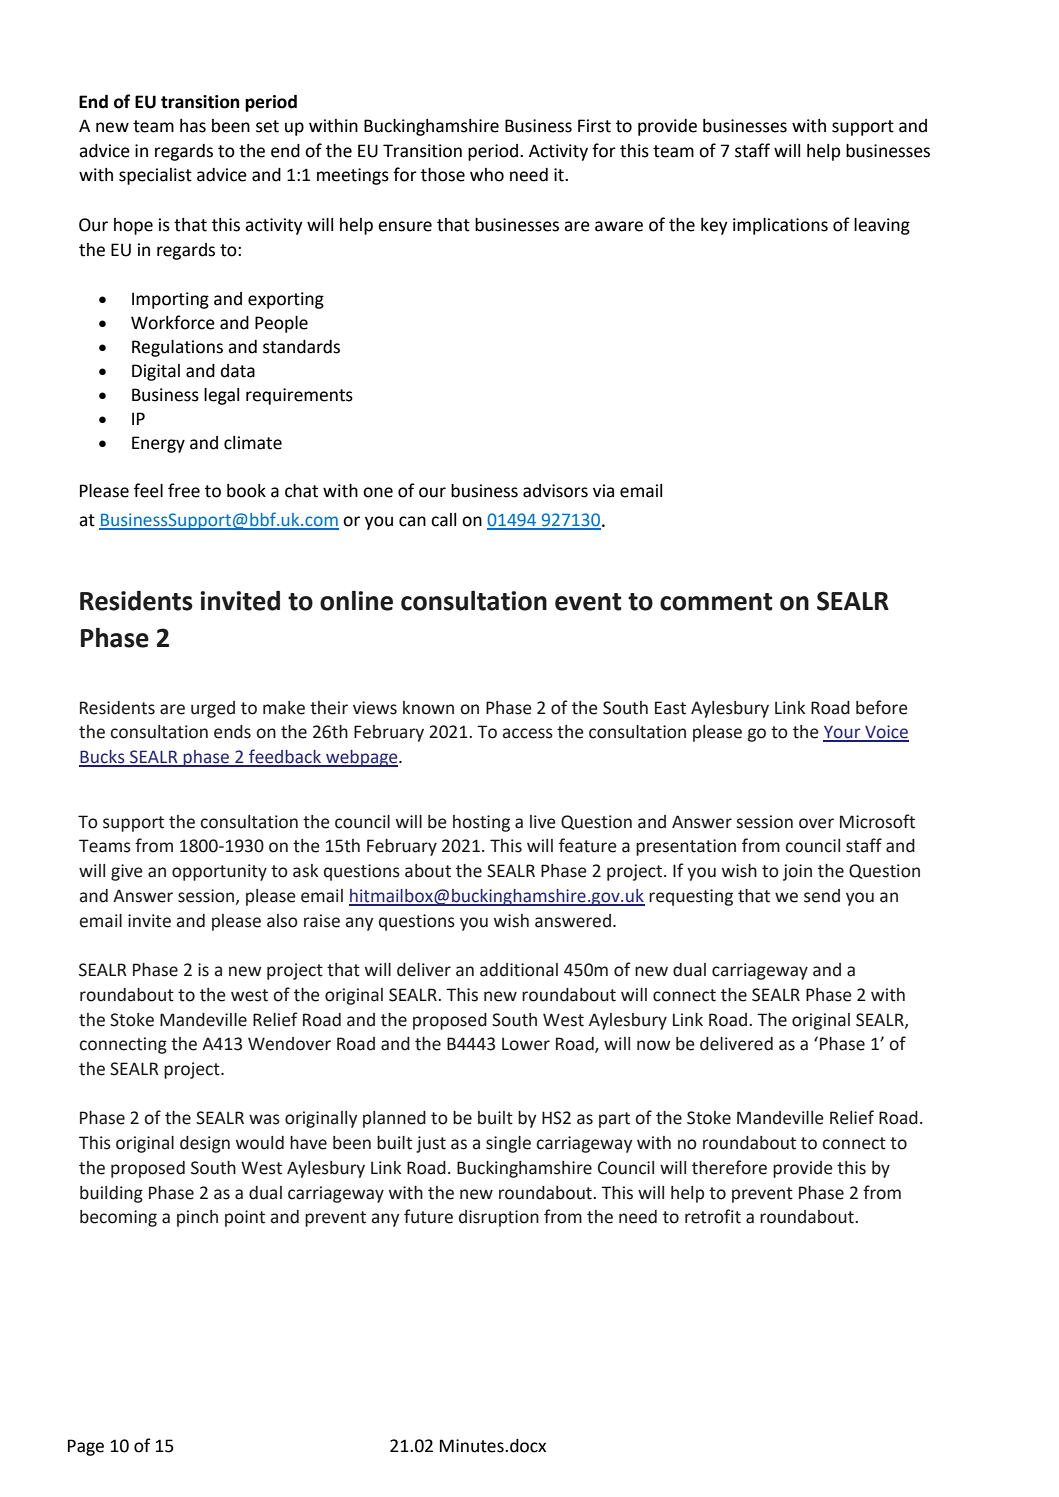 The width and height of the screenshot is (1059, 1497). Describe the element at coordinates (822, 896) in the screenshot. I see `send` at that location.
